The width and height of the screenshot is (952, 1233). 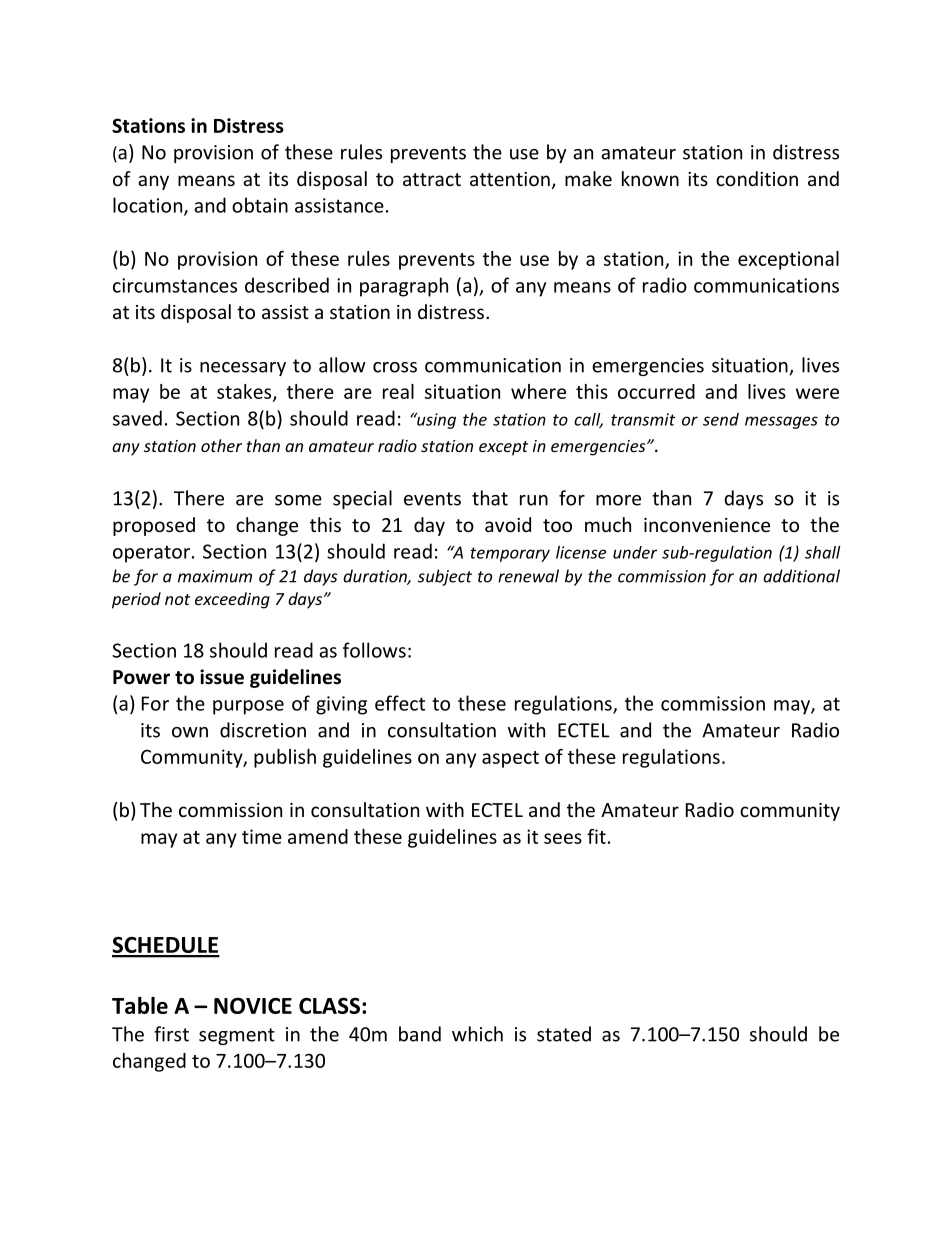 What do you see at coordinates (262, 836) in the screenshot?
I see `time` at bounding box center [262, 836].
